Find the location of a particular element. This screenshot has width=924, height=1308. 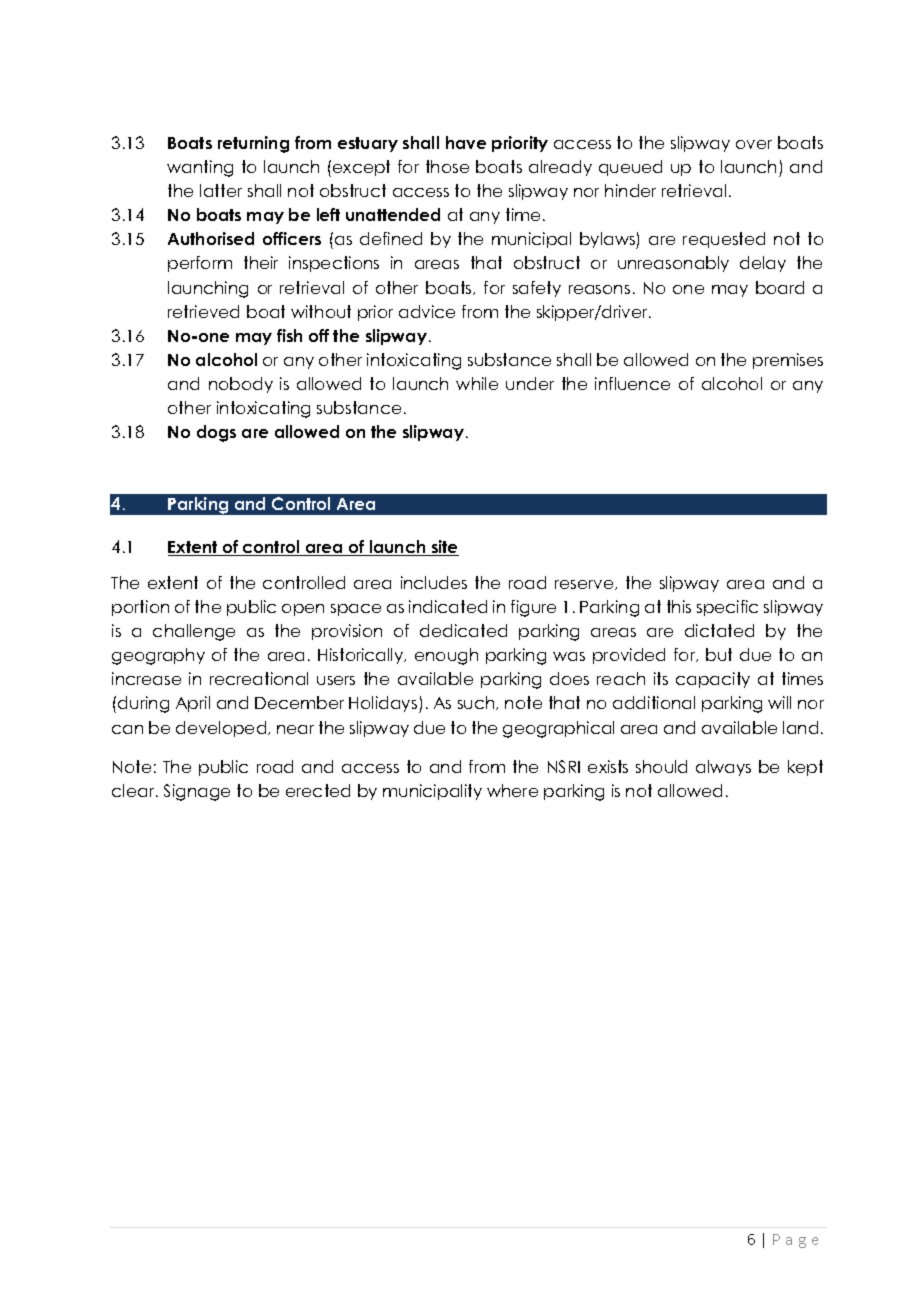

Signage is located at coordinates (197, 792).
